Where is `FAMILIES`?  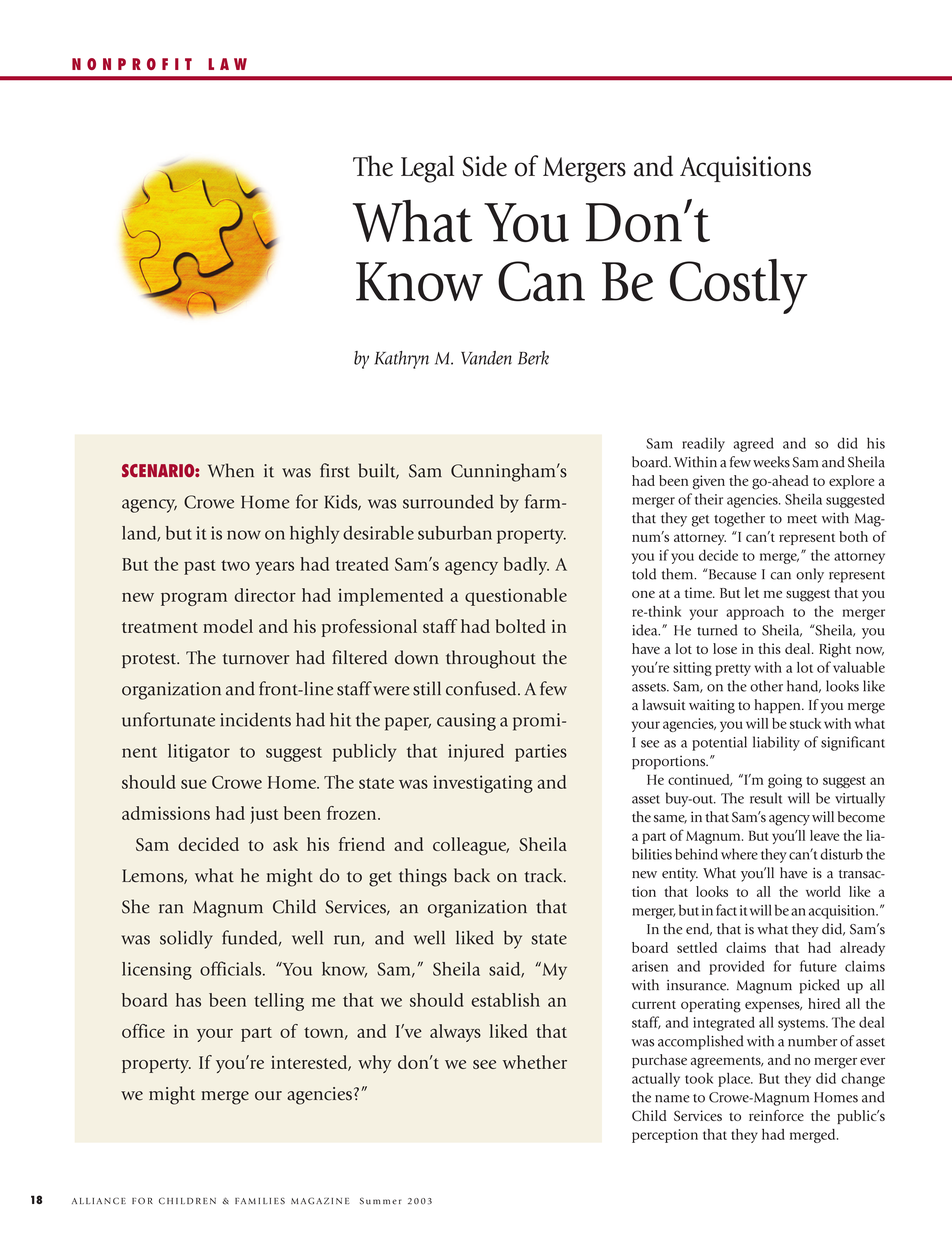
FAMILIES is located at coordinates (260, 1201).
